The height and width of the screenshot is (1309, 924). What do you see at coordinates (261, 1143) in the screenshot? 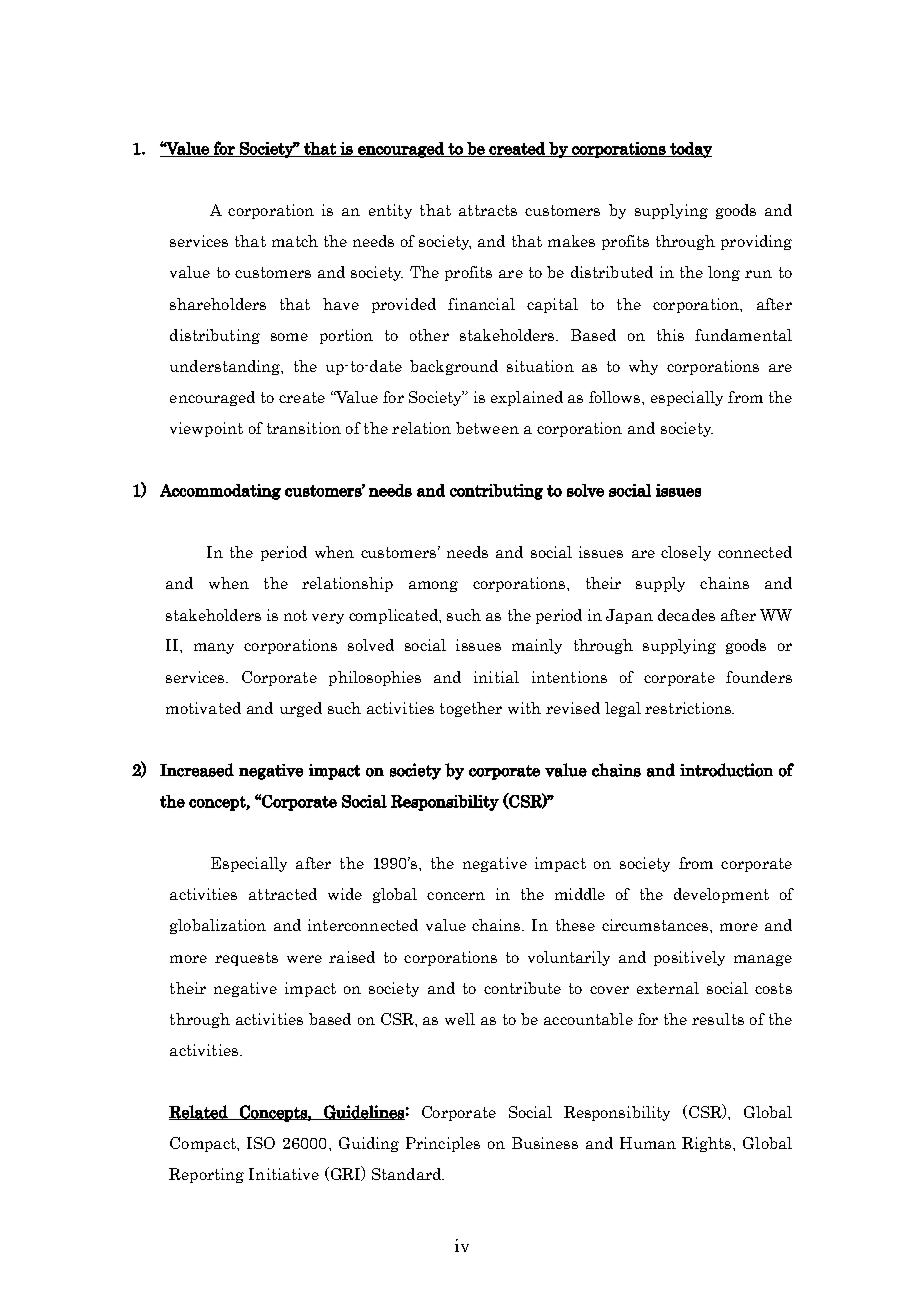
I see `ISO` at bounding box center [261, 1143].
